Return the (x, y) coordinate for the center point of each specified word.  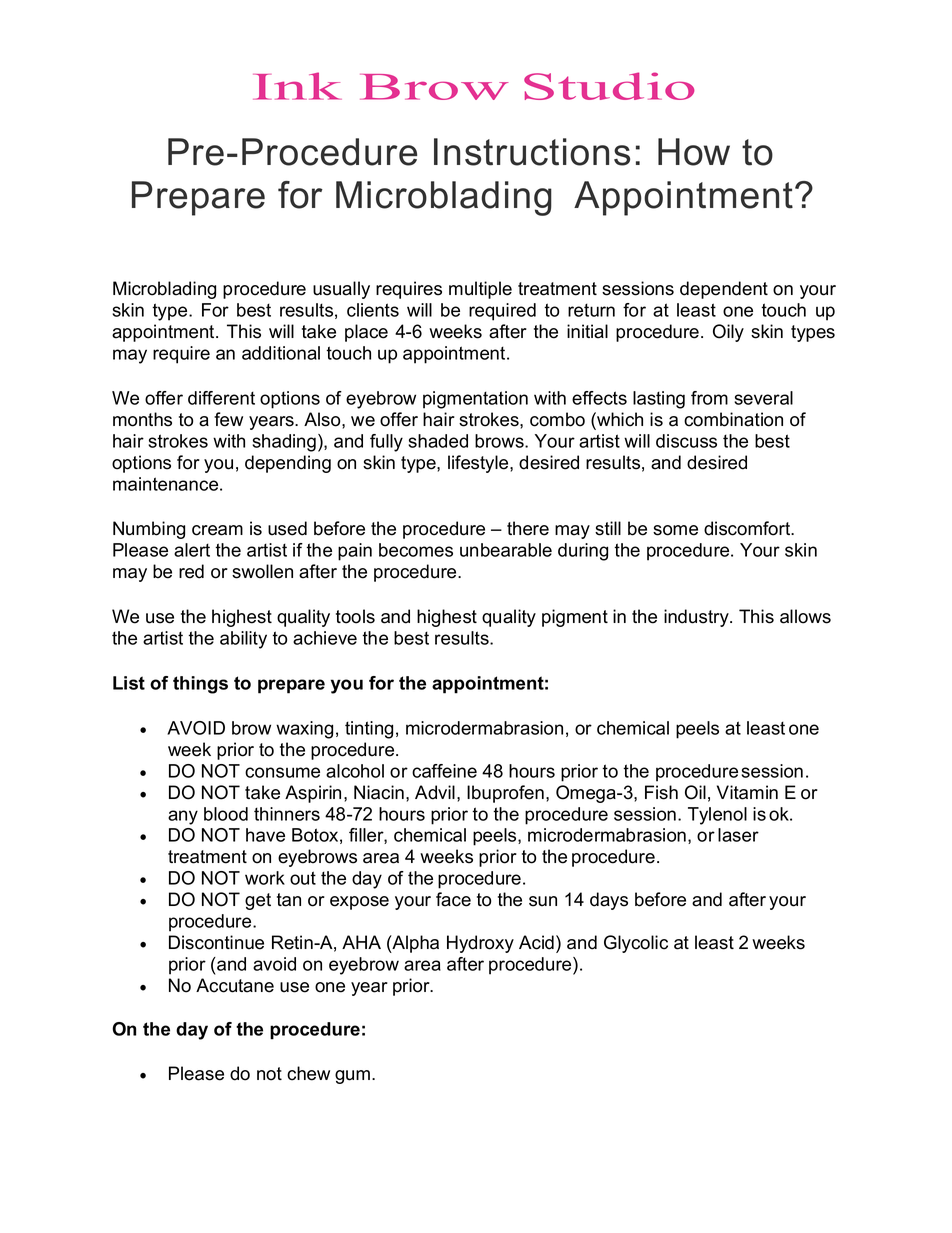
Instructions (532, 152)
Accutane (235, 985)
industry (697, 618)
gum (352, 1077)
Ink (297, 86)
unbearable (506, 550)
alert (192, 550)
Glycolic (636, 944)
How (694, 152)
